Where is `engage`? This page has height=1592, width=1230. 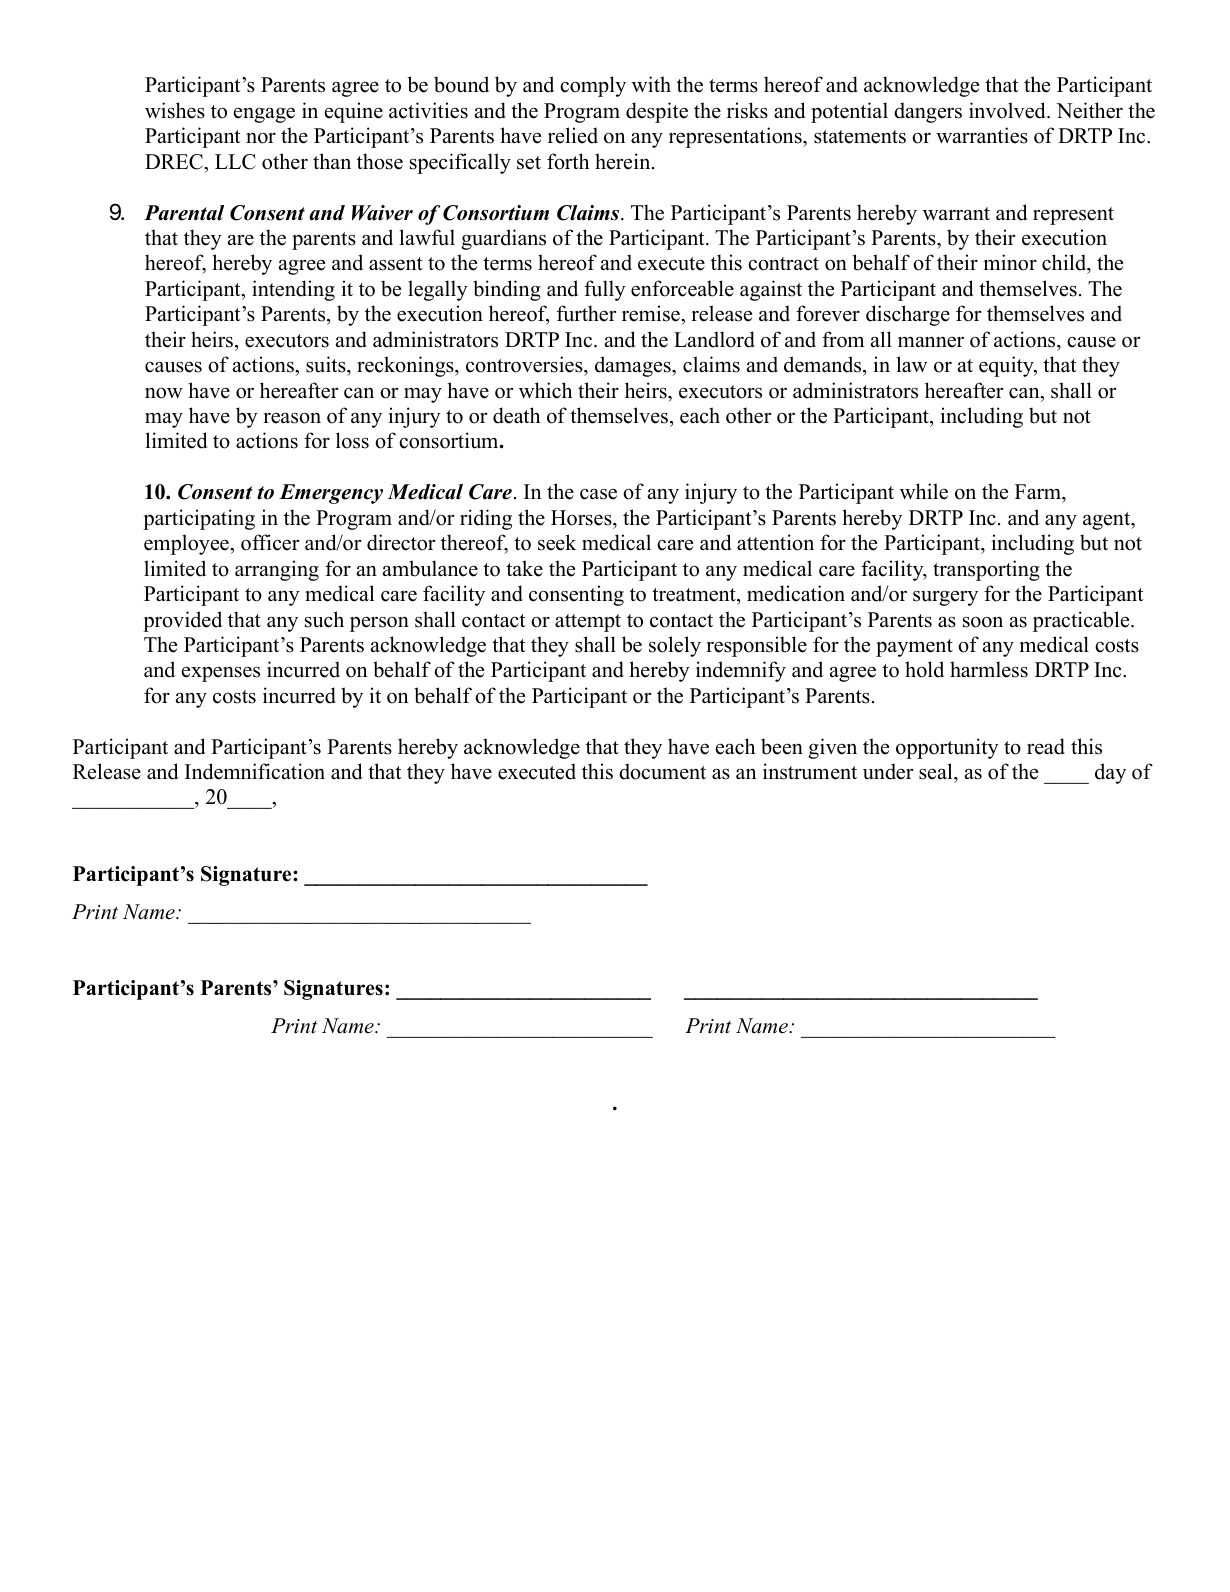
engage is located at coordinates (264, 115).
